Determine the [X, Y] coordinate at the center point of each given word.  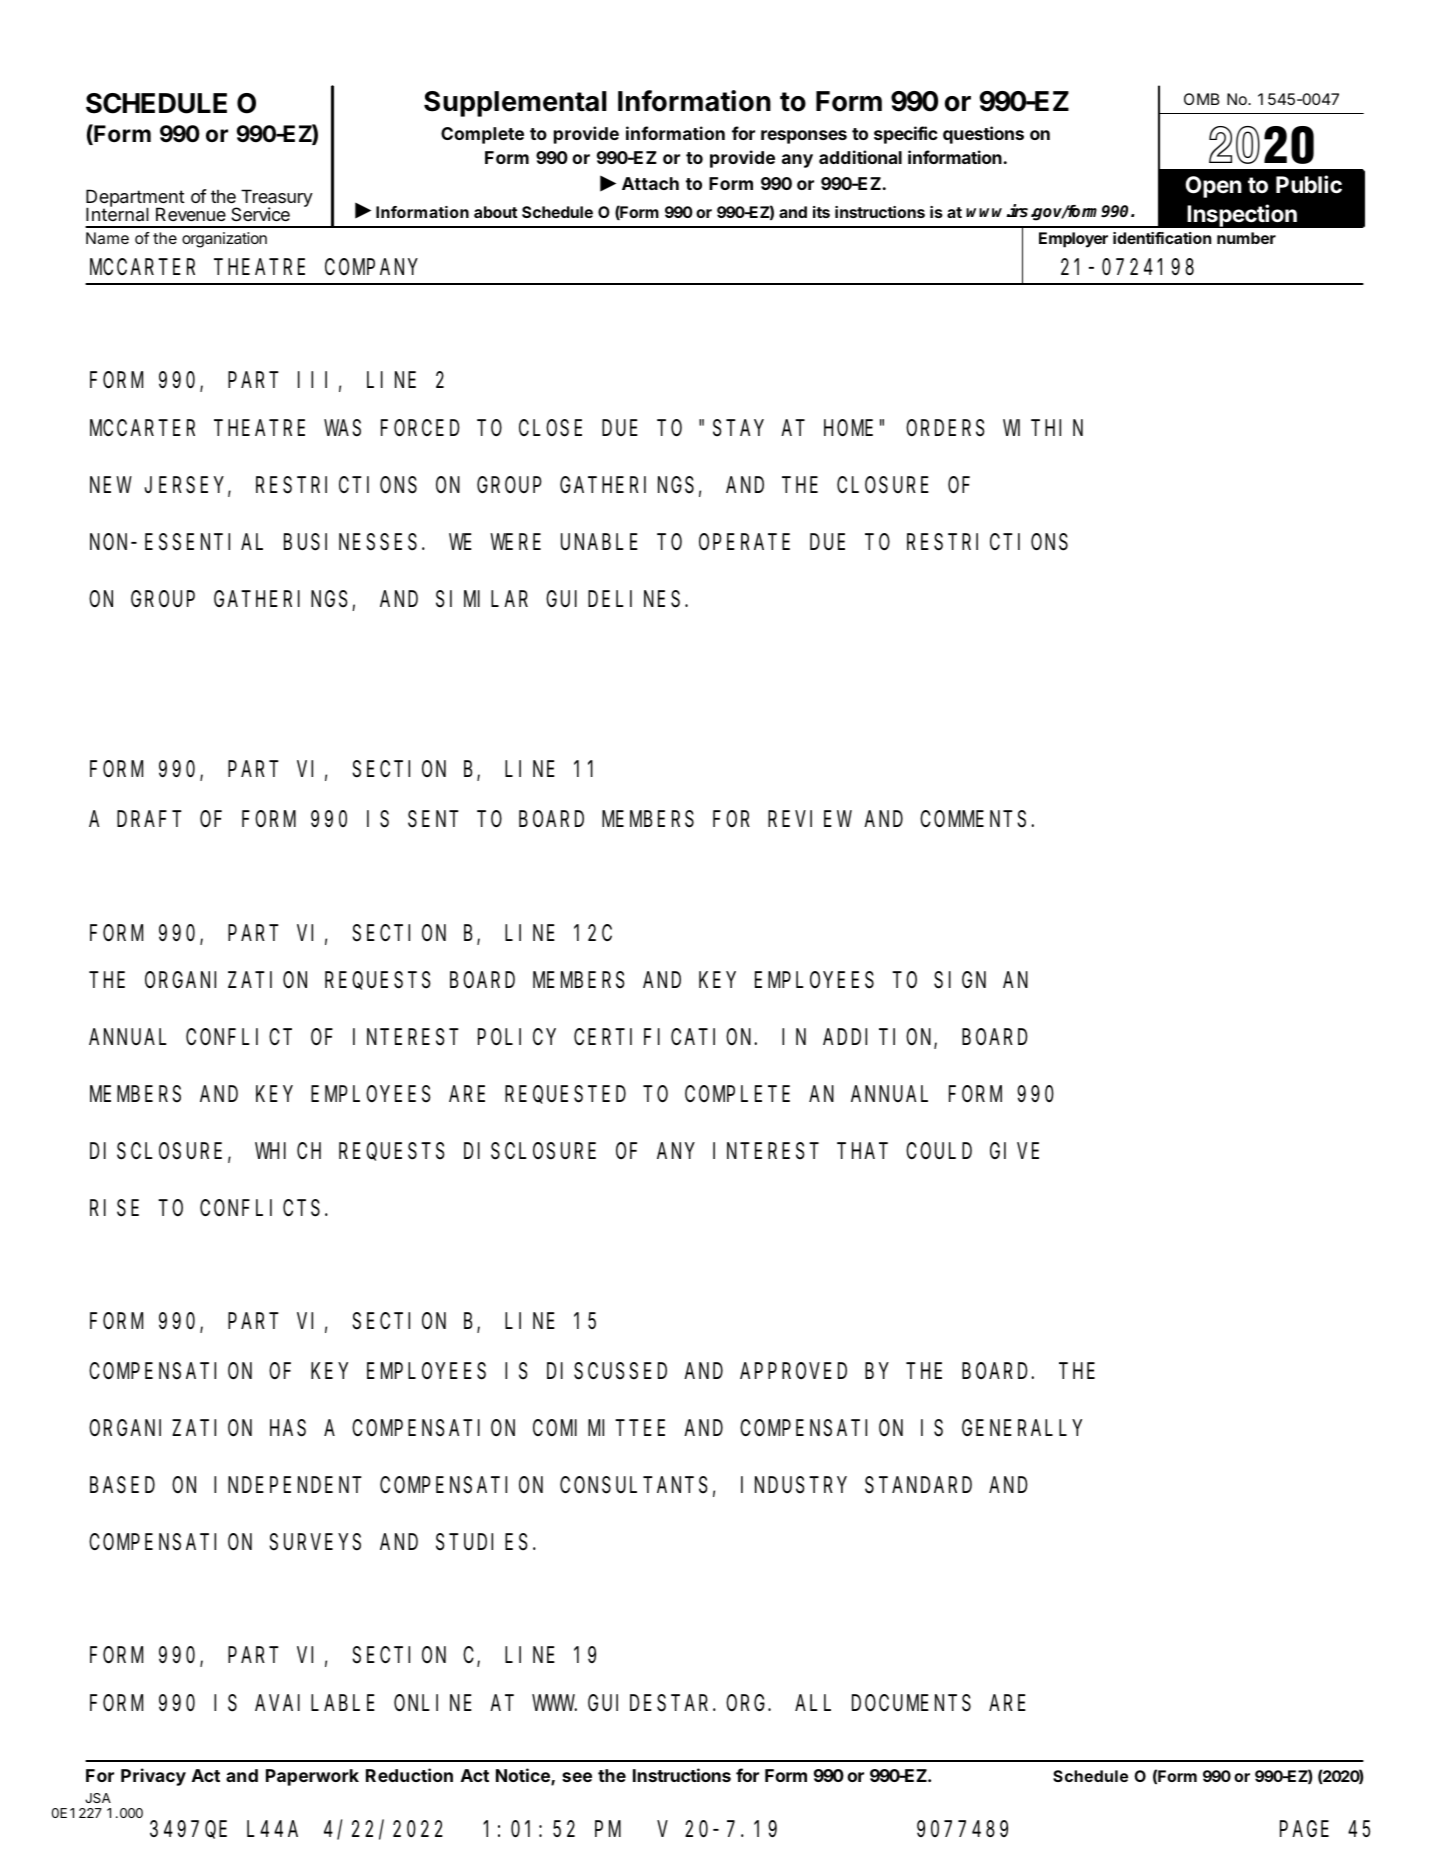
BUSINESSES [350, 543]
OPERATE [744, 542]
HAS [288, 1429]
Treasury [276, 199]
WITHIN [1043, 428]
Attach [650, 183]
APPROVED [793, 1371]
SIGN [960, 981]
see [577, 1777]
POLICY [516, 1037]
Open [1214, 187]
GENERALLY [1022, 1428]
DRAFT [147, 819]
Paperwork [312, 1777]
